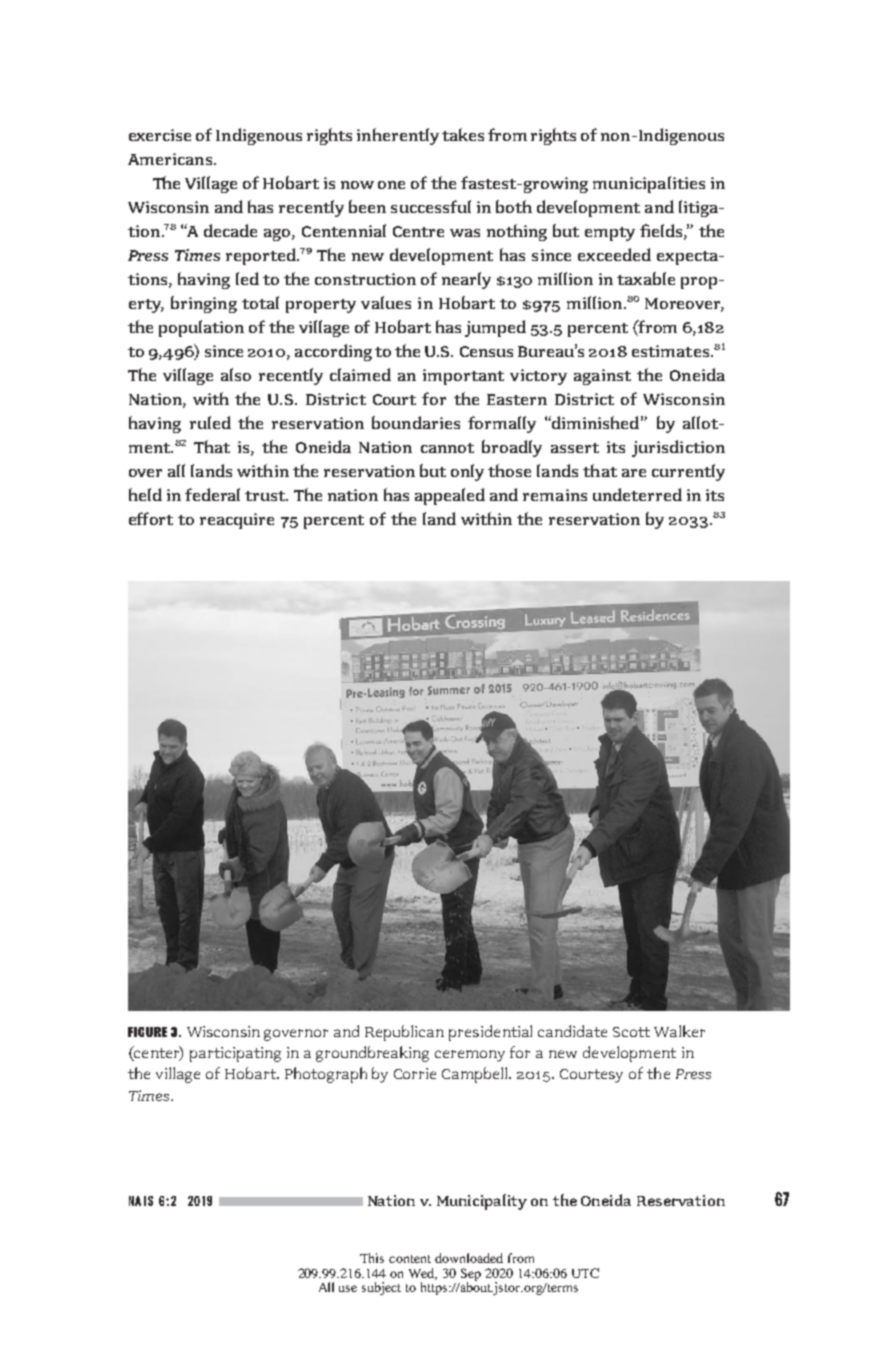 The height and width of the screenshot is (1352, 896). What do you see at coordinates (416, 422) in the screenshot?
I see `boundaries` at bounding box center [416, 422].
